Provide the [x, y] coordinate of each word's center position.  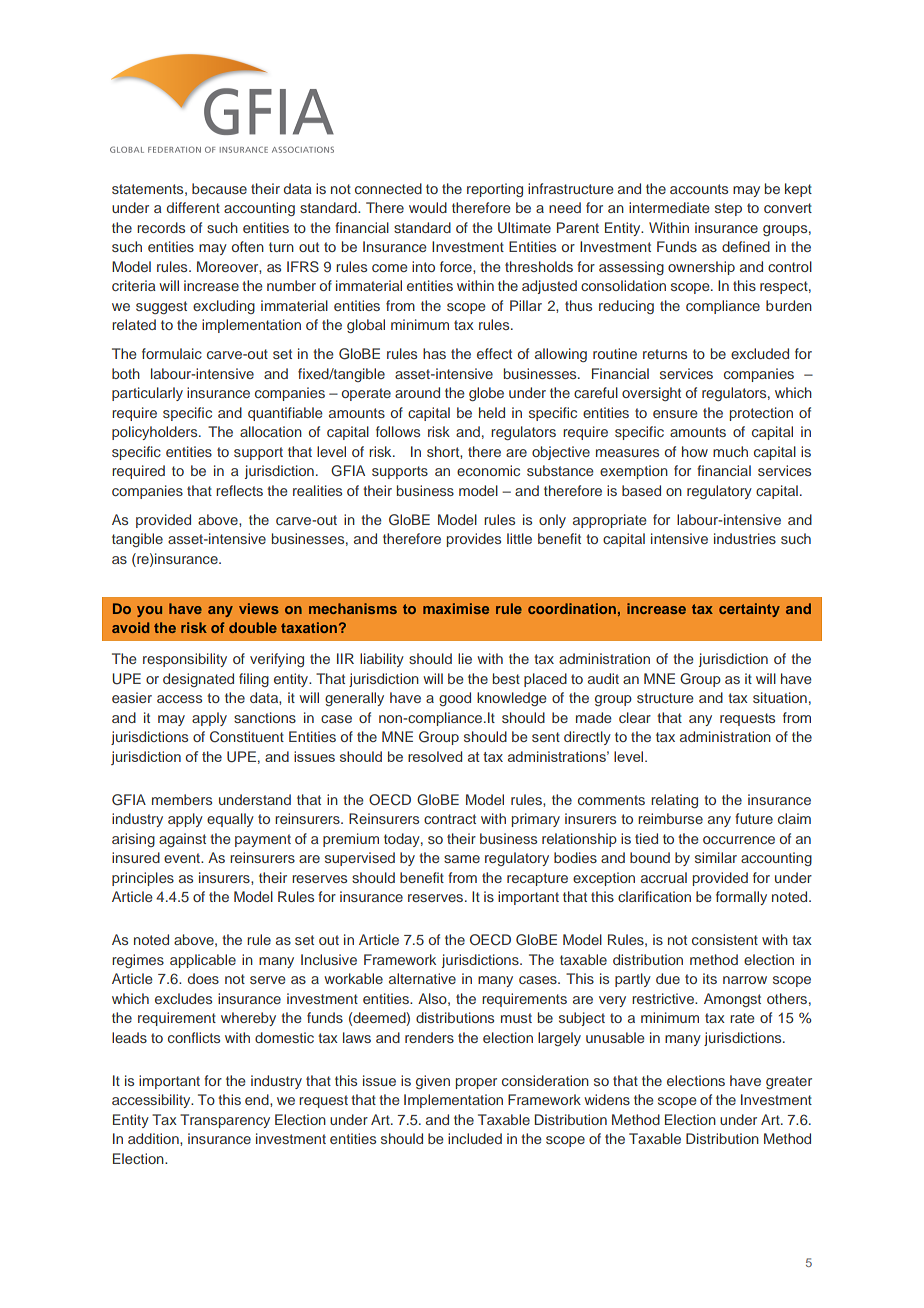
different [193, 207]
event [183, 858]
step [728, 209]
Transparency [225, 1121]
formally [741, 898]
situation [780, 697]
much [730, 451]
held [492, 412]
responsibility [185, 660]
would [428, 207]
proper [476, 1083]
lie [465, 658]
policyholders [156, 433]
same [462, 859]
